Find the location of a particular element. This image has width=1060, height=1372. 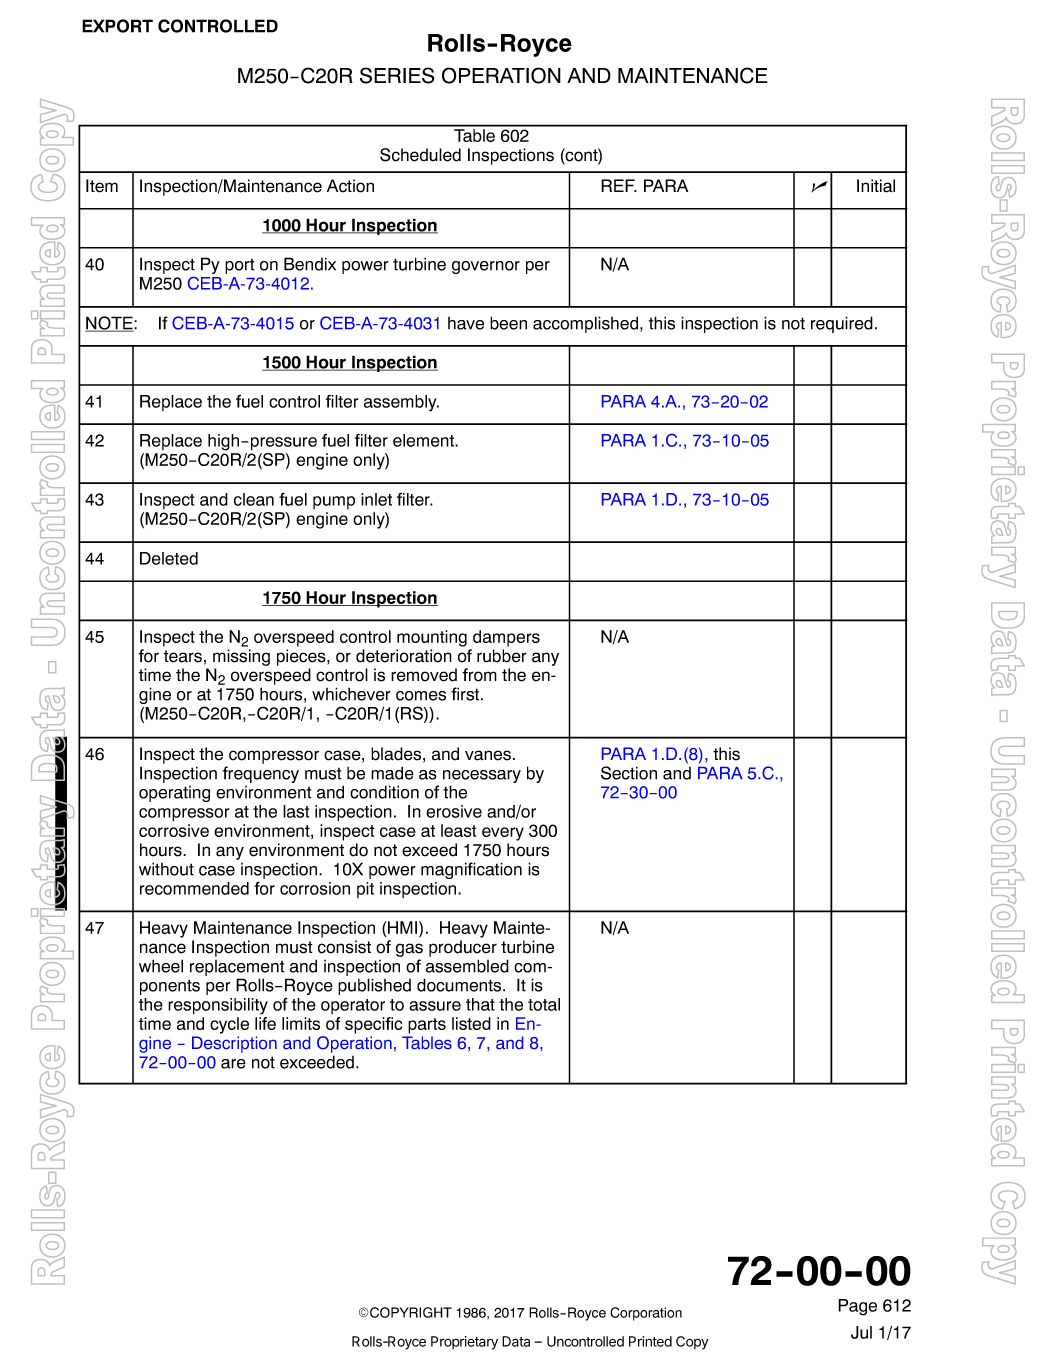

are is located at coordinates (233, 1064).
